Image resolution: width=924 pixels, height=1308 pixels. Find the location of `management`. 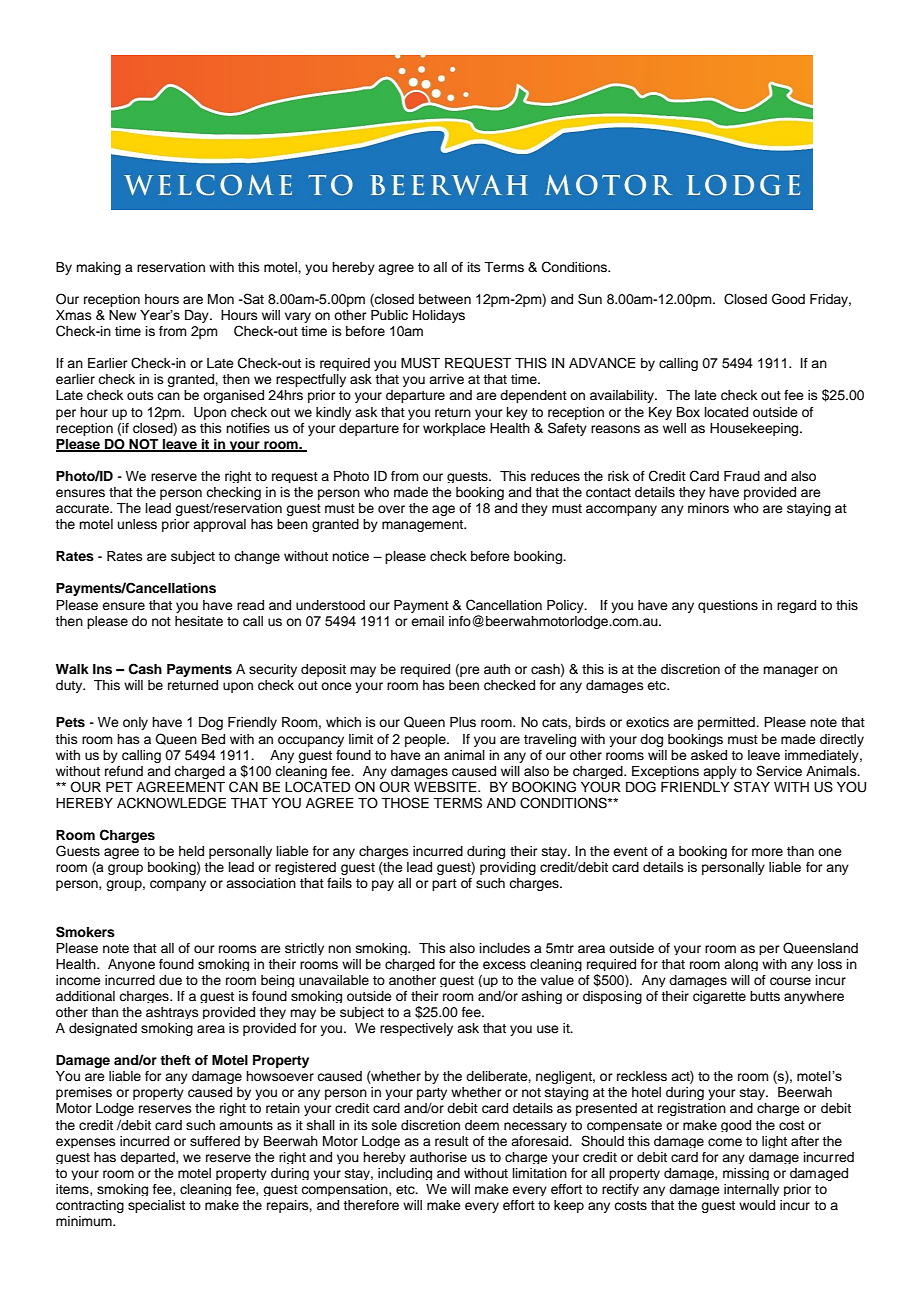

management is located at coordinates (424, 526).
